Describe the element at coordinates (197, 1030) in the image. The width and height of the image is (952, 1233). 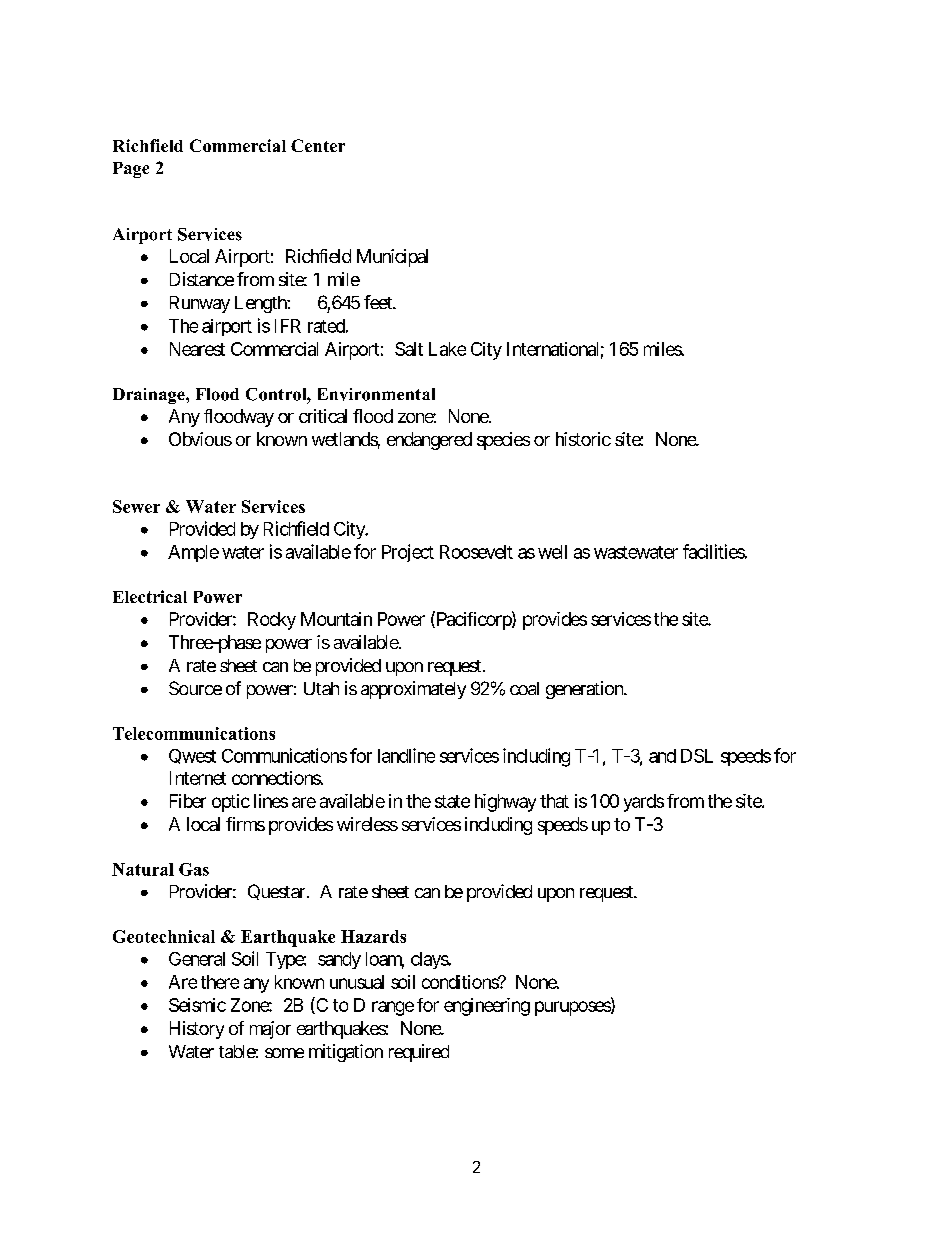
I see `History` at that location.
